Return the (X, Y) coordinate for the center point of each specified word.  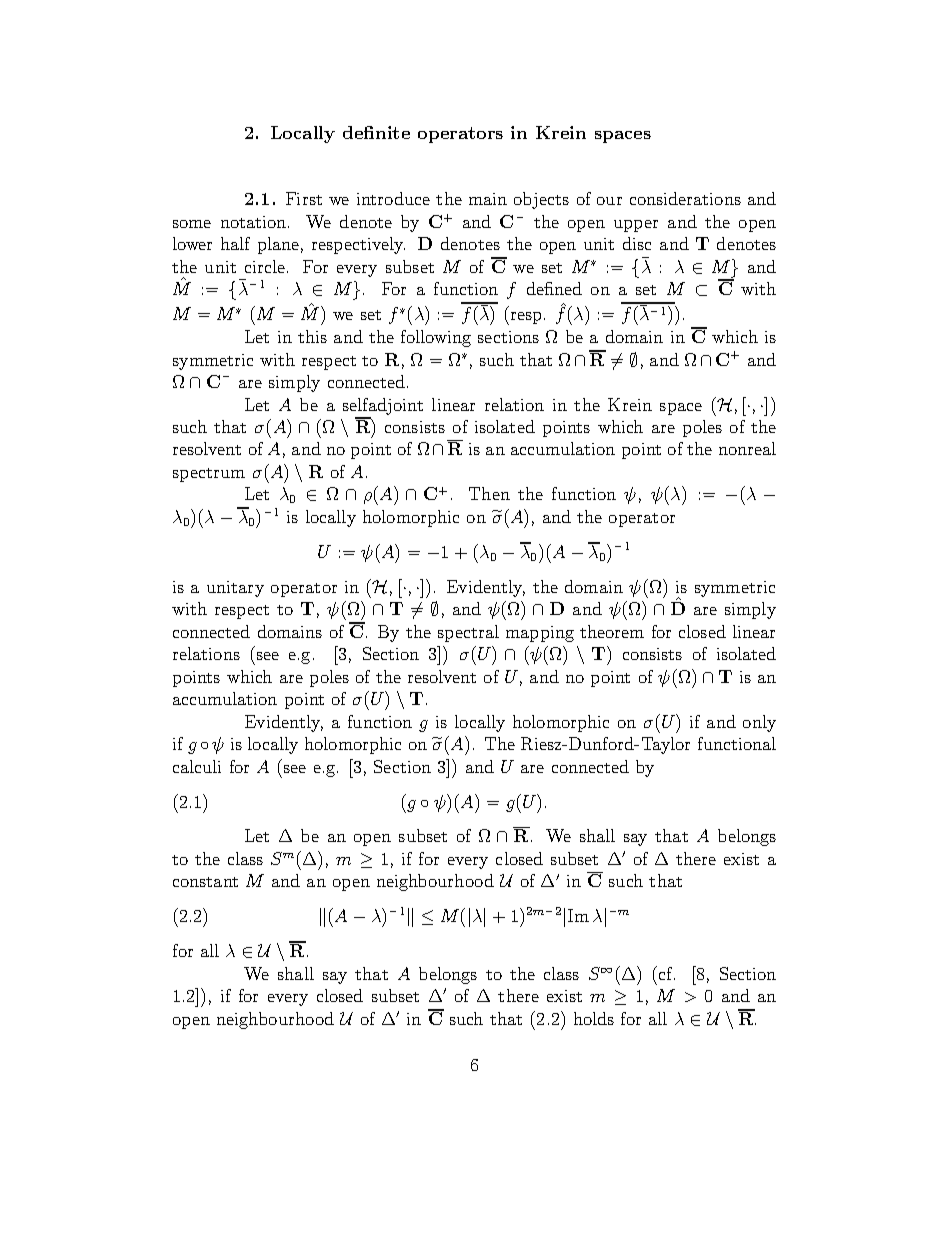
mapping (540, 634)
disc (637, 243)
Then (489, 493)
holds (594, 1018)
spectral (468, 633)
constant (205, 882)
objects (541, 200)
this (312, 336)
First (304, 198)
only (759, 723)
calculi (197, 766)
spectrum (209, 475)
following (436, 338)
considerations (685, 198)
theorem (612, 631)
